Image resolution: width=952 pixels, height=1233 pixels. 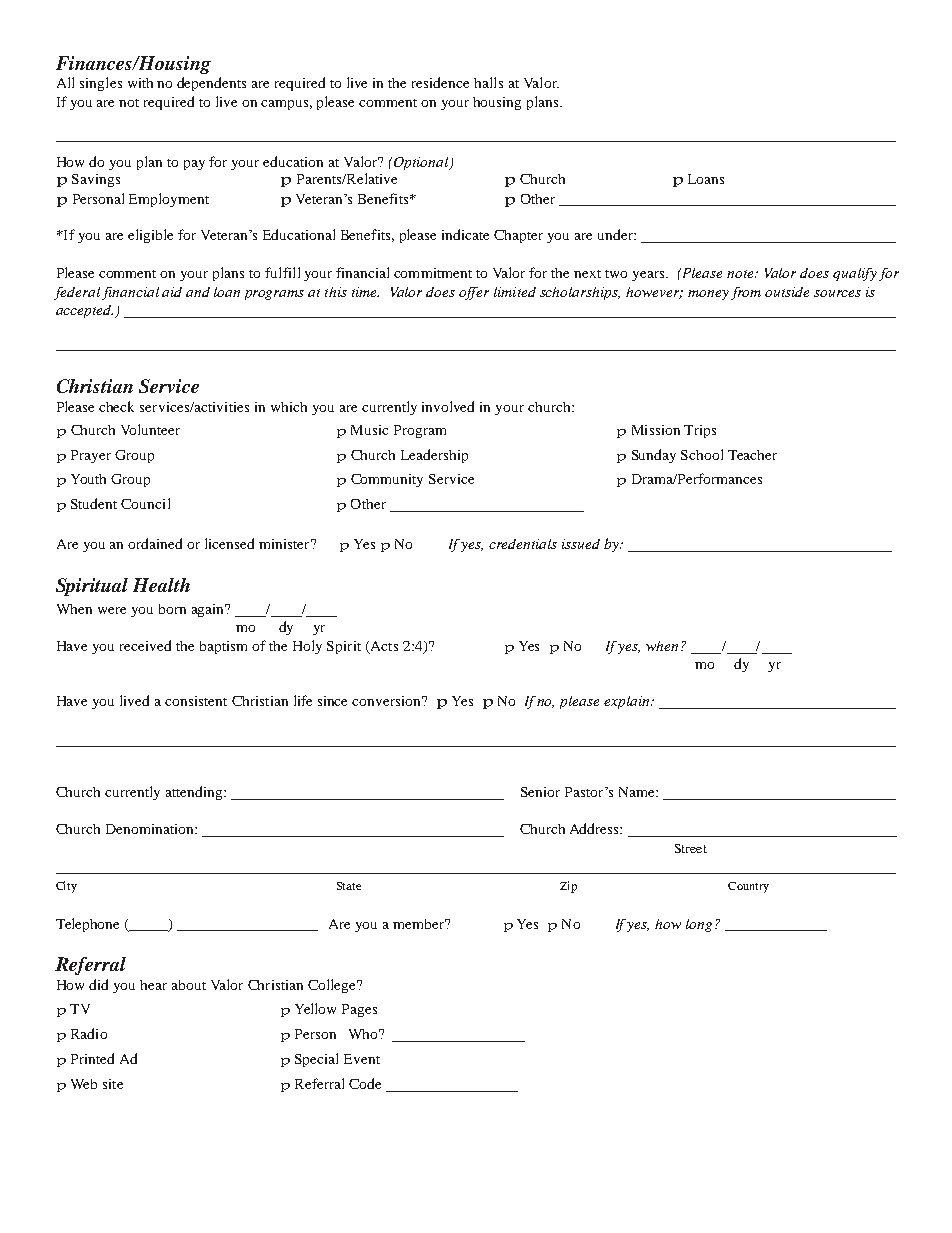 What do you see at coordinates (161, 585) in the screenshot?
I see `Health` at bounding box center [161, 585].
